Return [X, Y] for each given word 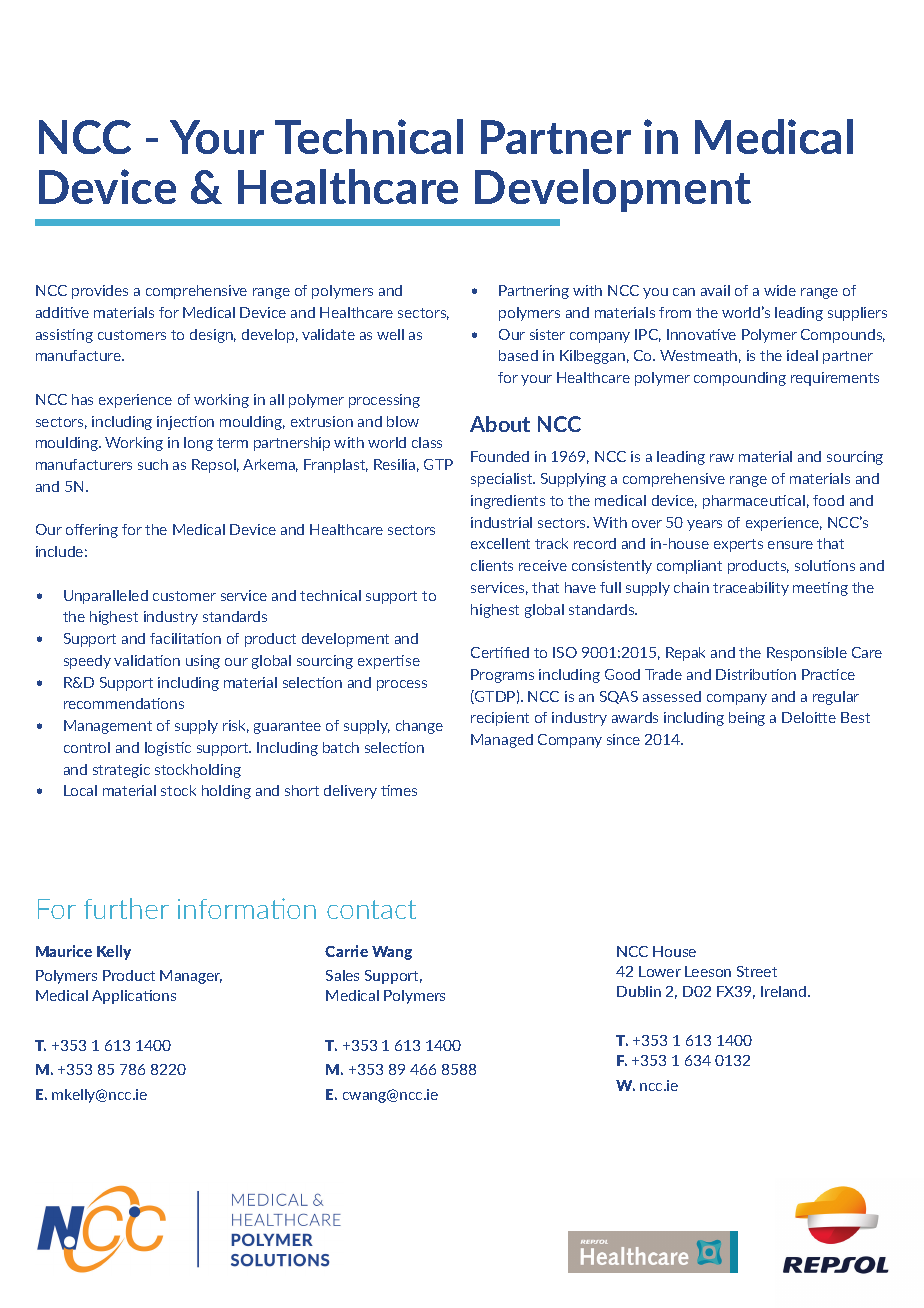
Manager [191, 977]
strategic [121, 771]
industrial [501, 522]
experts [738, 545]
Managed [502, 741]
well [390, 334]
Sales [342, 975]
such [153, 464]
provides [100, 292]
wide [780, 290]
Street [757, 971]
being [747, 719]
